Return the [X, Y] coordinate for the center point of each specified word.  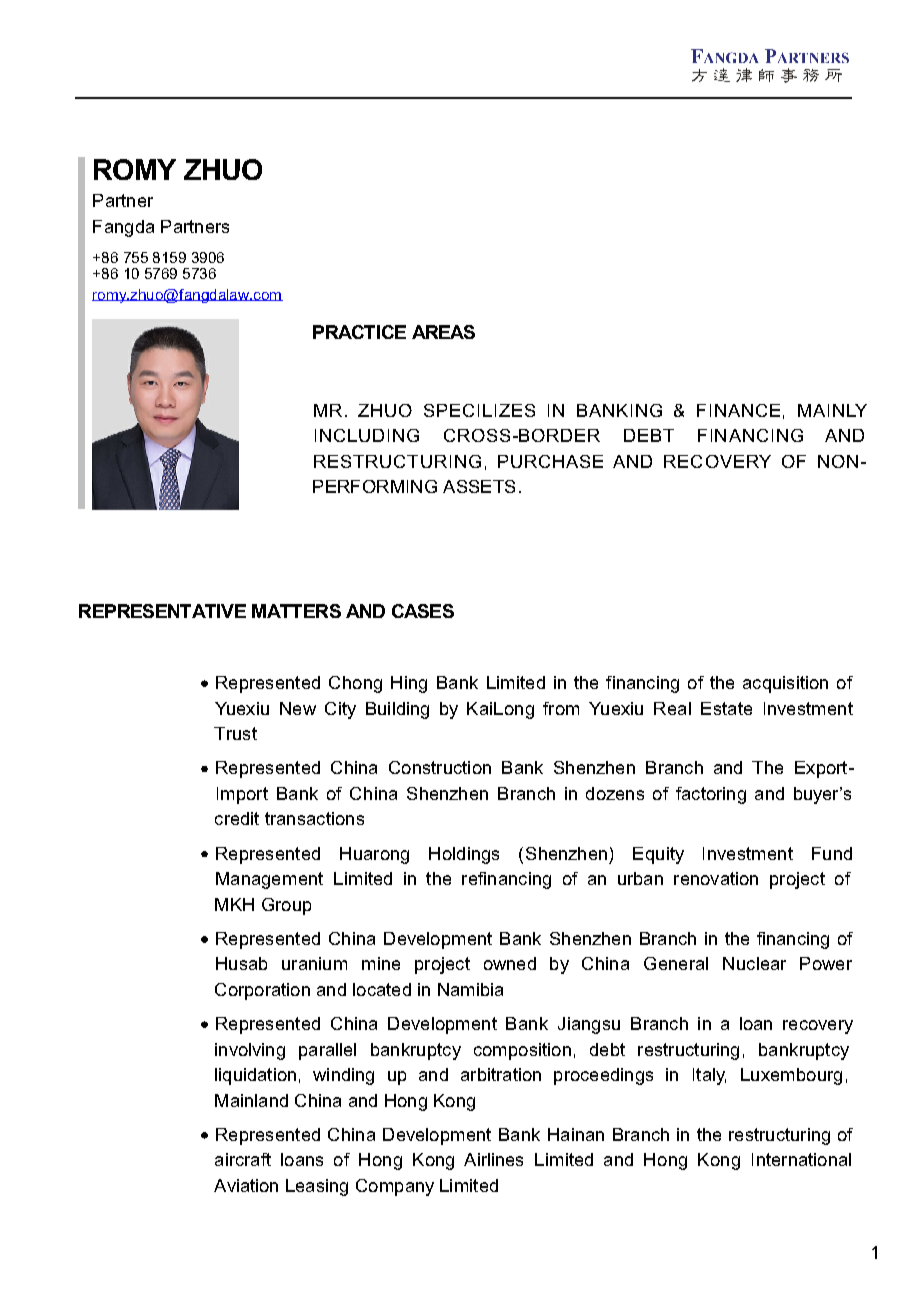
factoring [711, 795]
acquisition [785, 684]
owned [510, 963]
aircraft [243, 1159]
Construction [440, 767]
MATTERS [296, 611]
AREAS [443, 332]
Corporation [262, 991]
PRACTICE [359, 332]
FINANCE [738, 410]
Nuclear [754, 963]
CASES [423, 611]
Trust [235, 733]
